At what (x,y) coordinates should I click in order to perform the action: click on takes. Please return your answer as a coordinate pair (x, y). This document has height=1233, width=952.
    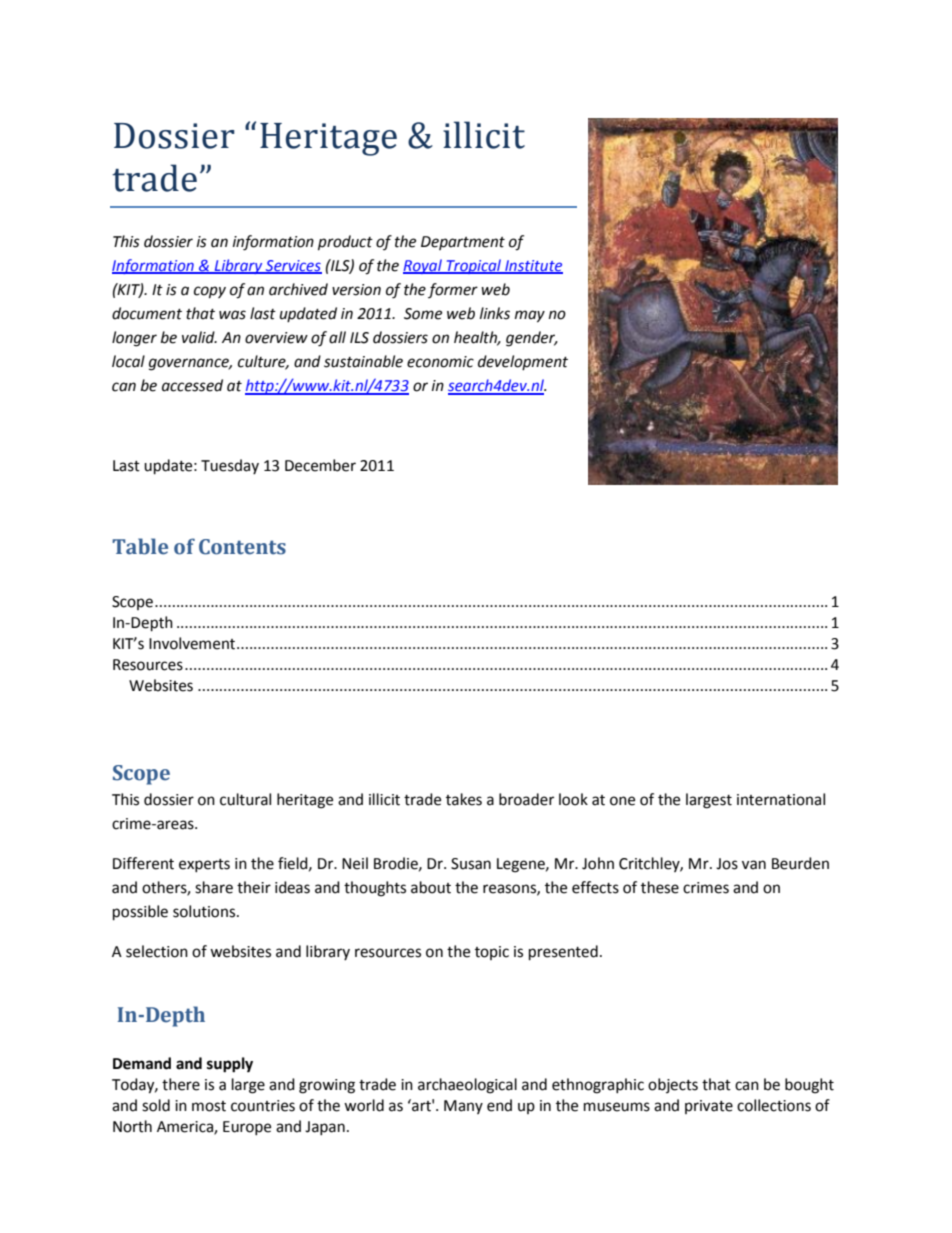
    Looking at the image, I should click on (464, 799).
